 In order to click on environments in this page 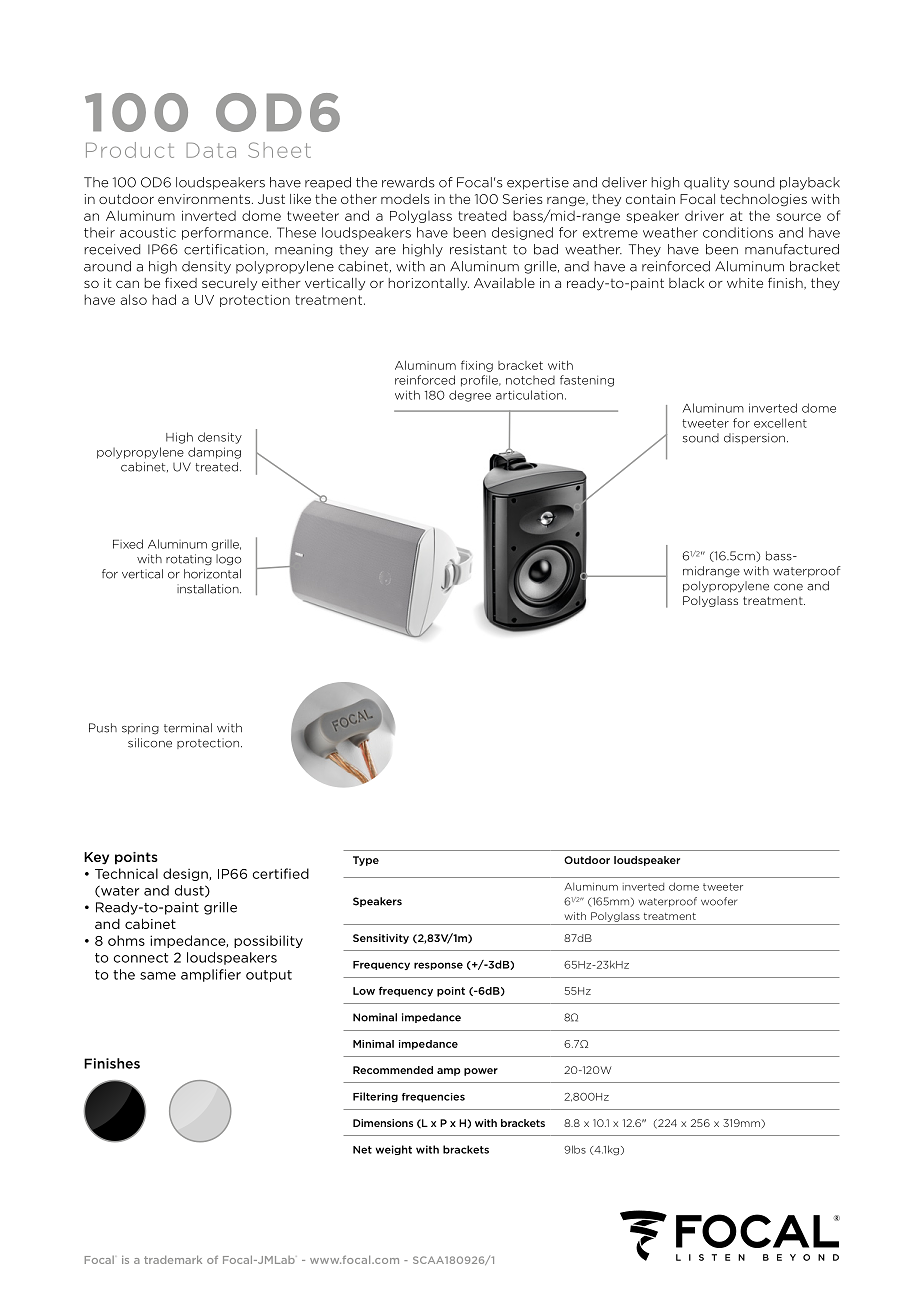, I will do `click(204, 199)`.
